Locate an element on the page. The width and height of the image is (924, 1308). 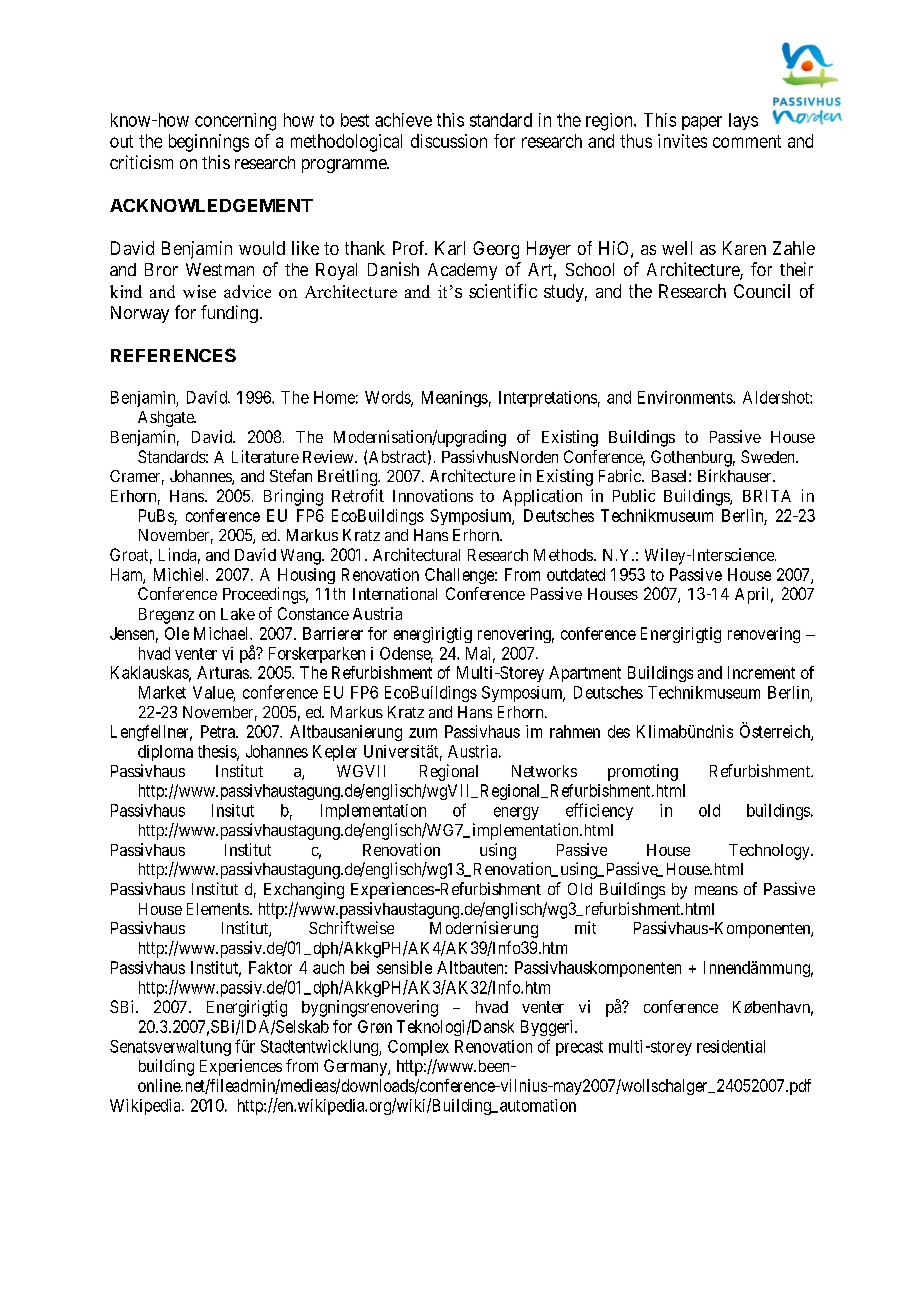
comment is located at coordinates (747, 141).
